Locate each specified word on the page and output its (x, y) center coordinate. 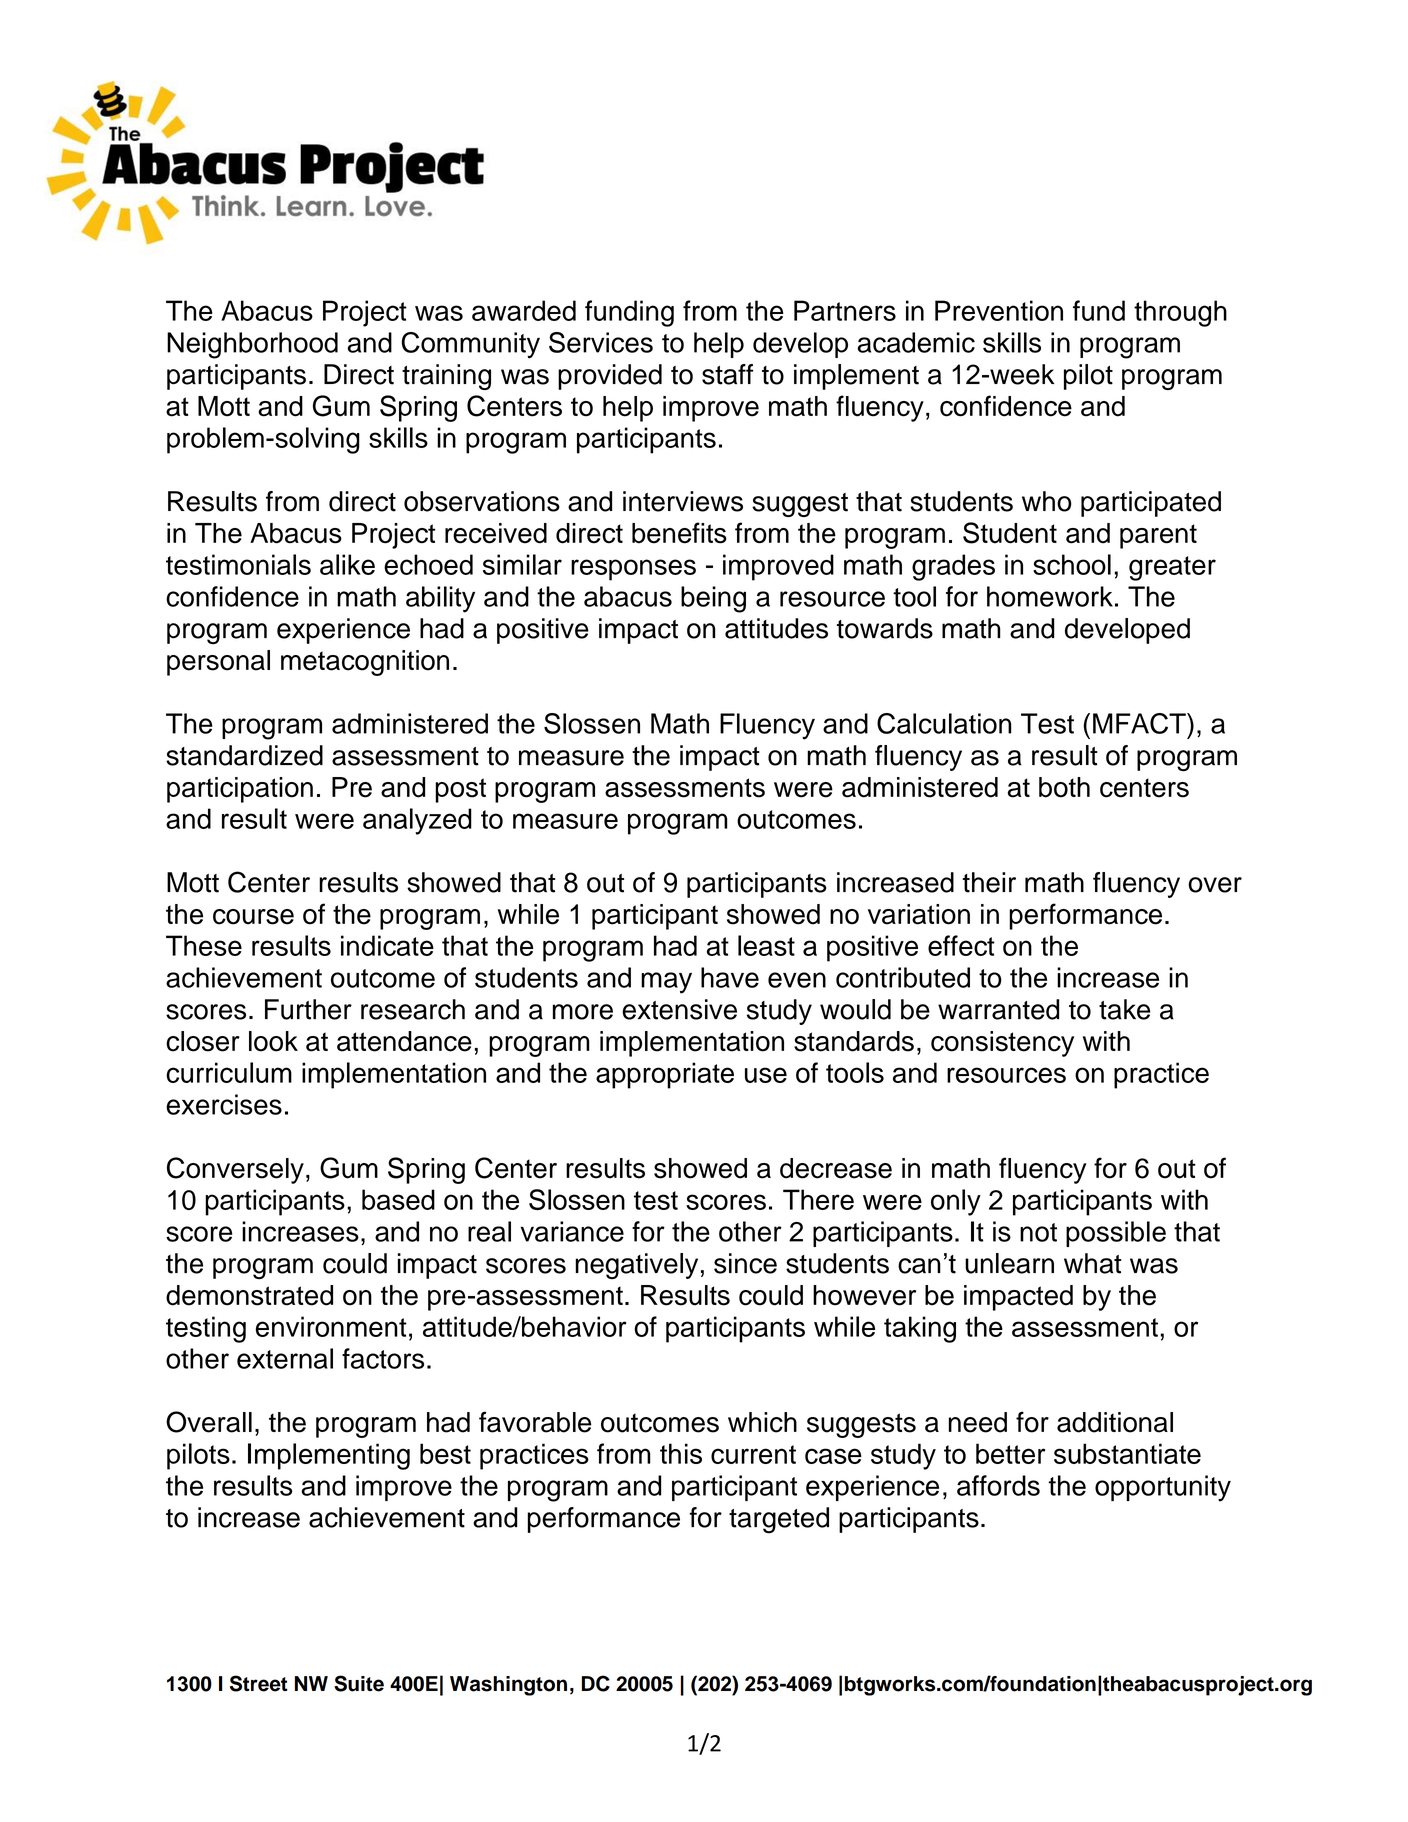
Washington (508, 1686)
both (1064, 787)
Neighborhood (252, 345)
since (745, 1263)
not (1038, 1232)
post (460, 790)
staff (727, 374)
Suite (359, 1683)
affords (998, 1485)
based (398, 1199)
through (1180, 313)
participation (240, 790)
